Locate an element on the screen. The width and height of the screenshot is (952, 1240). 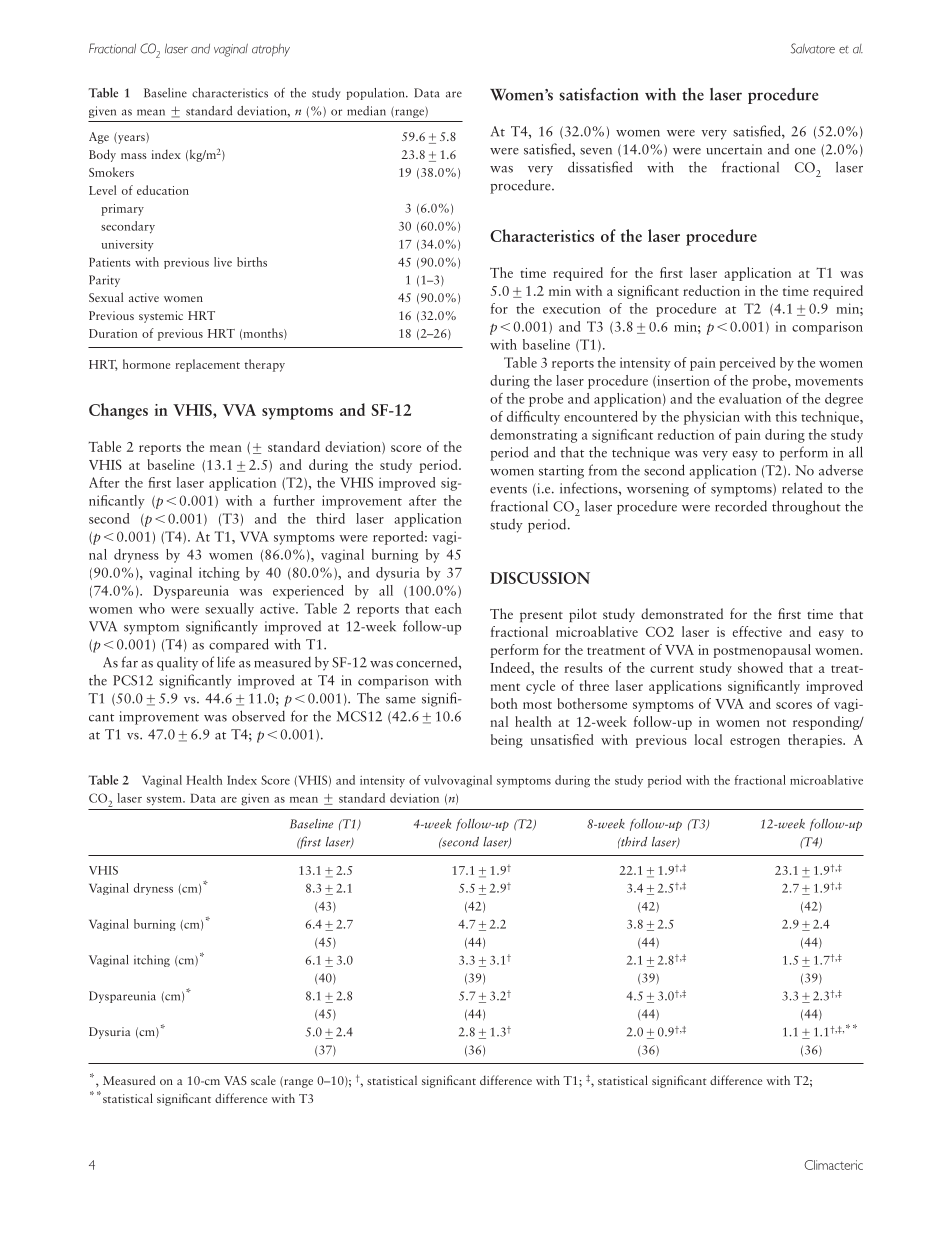
VAS is located at coordinates (235, 1080).
